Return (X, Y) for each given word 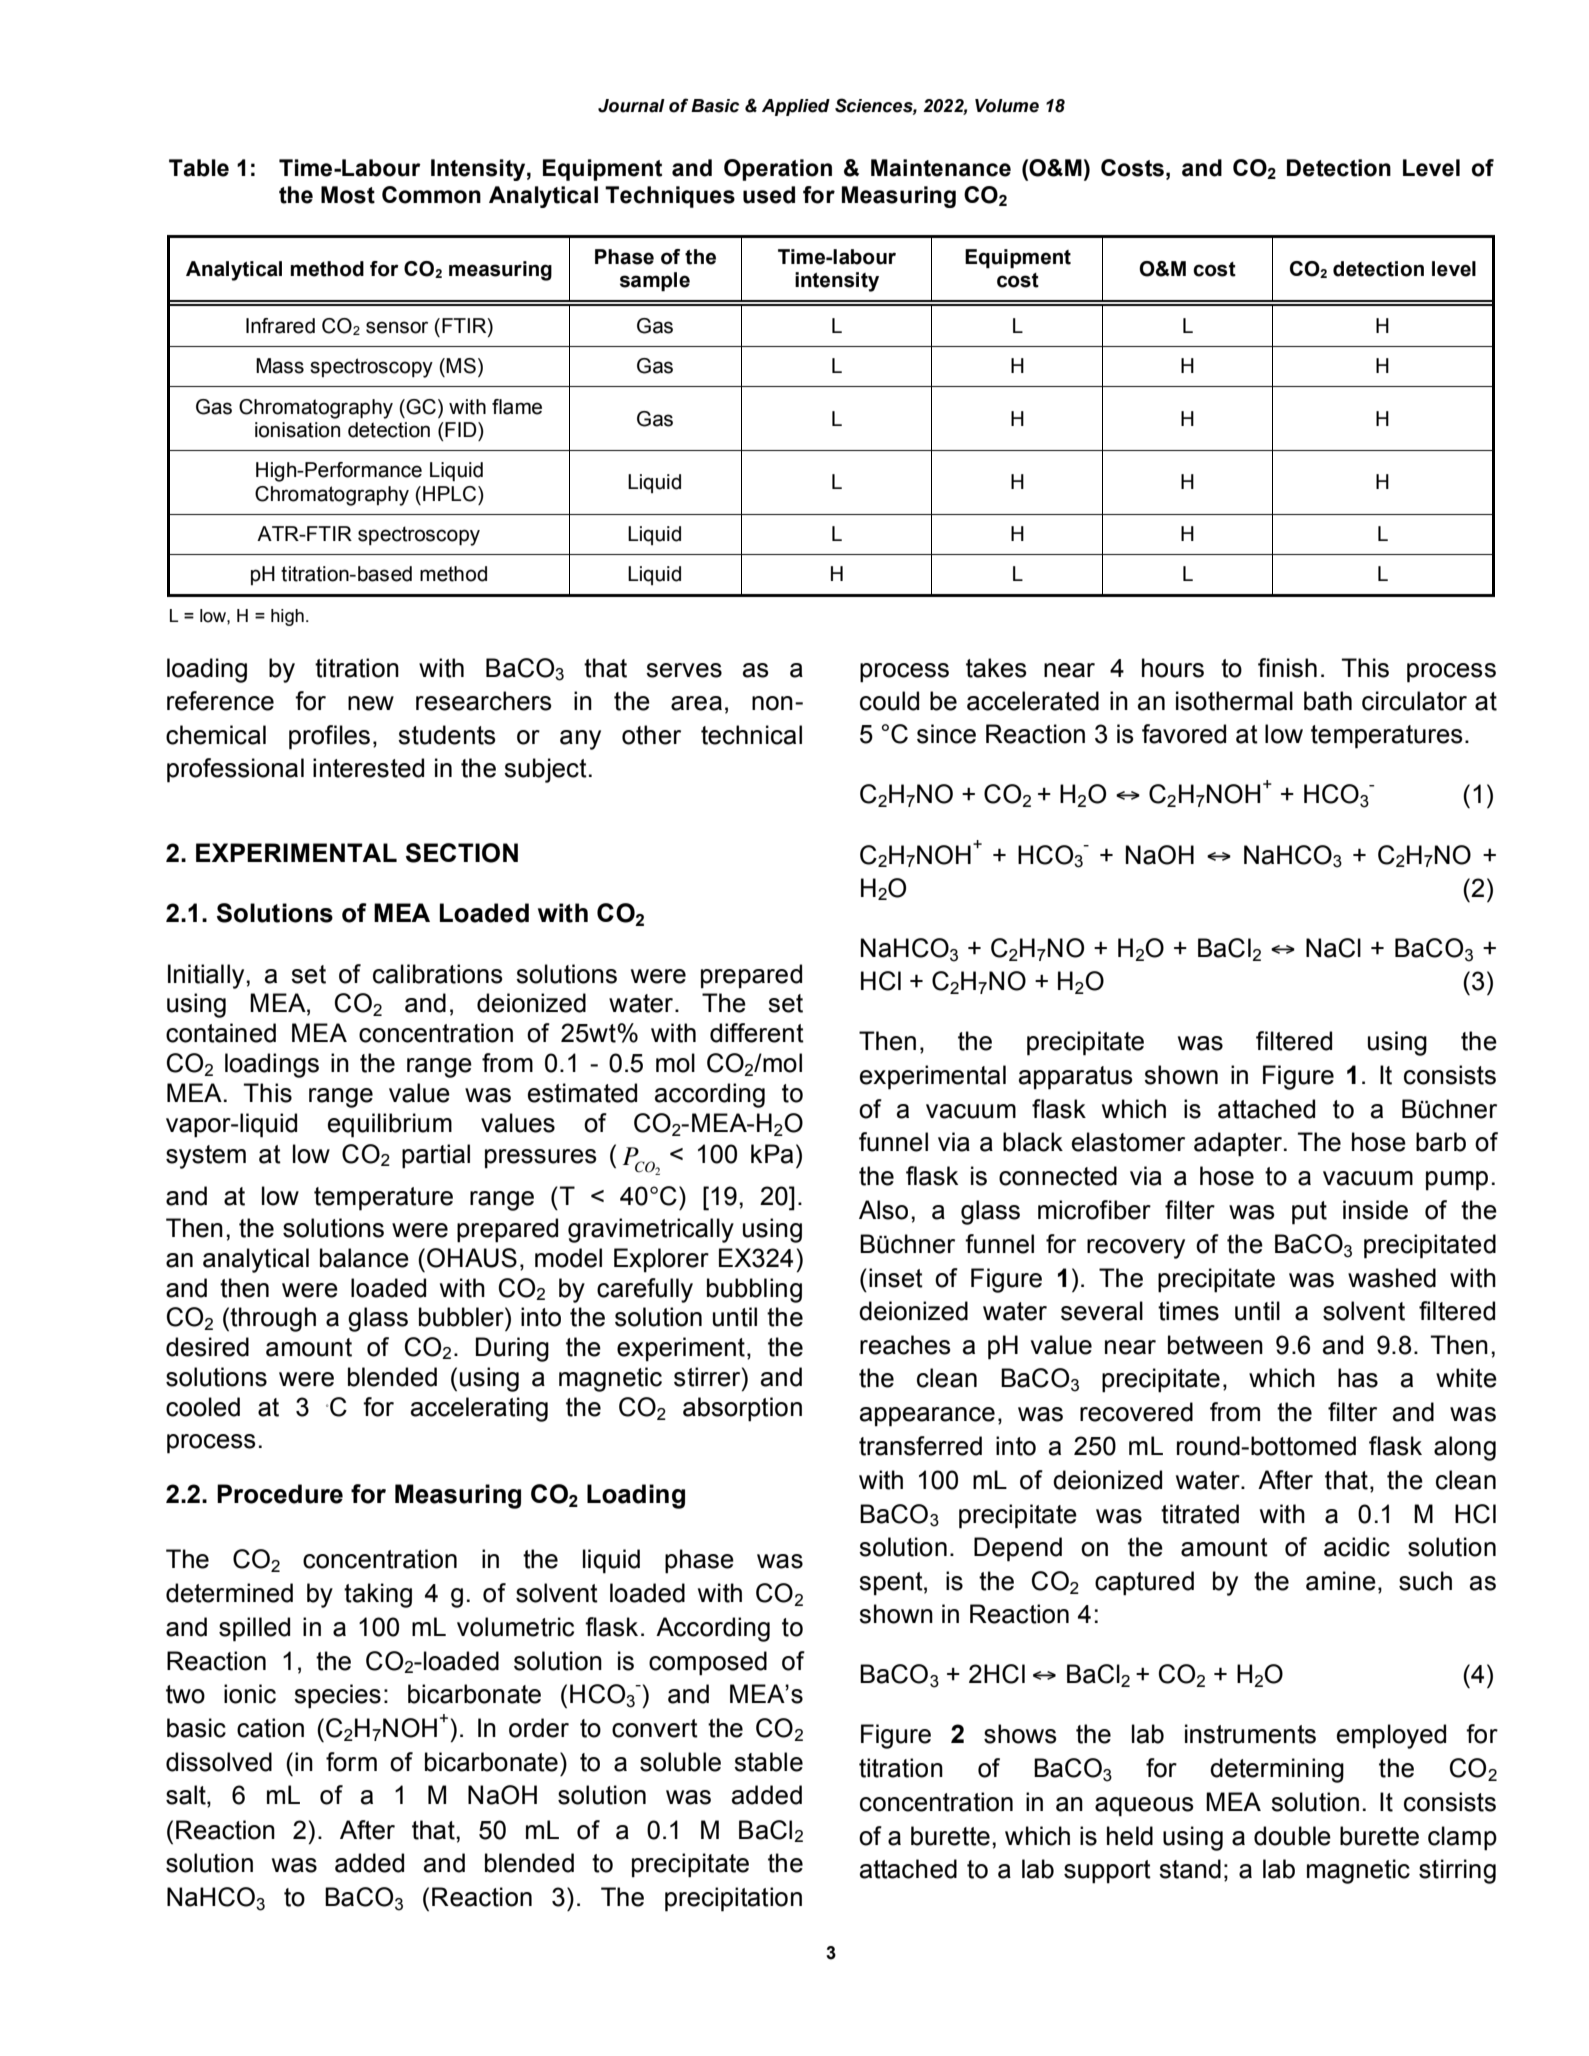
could (889, 701)
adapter (1238, 1144)
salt (187, 1796)
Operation (778, 170)
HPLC (451, 494)
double (1292, 1836)
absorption (742, 1409)
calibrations (438, 974)
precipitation (733, 1899)
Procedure (280, 1494)
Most (348, 195)
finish (1287, 668)
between (1215, 1345)
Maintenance (941, 168)
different (757, 1033)
